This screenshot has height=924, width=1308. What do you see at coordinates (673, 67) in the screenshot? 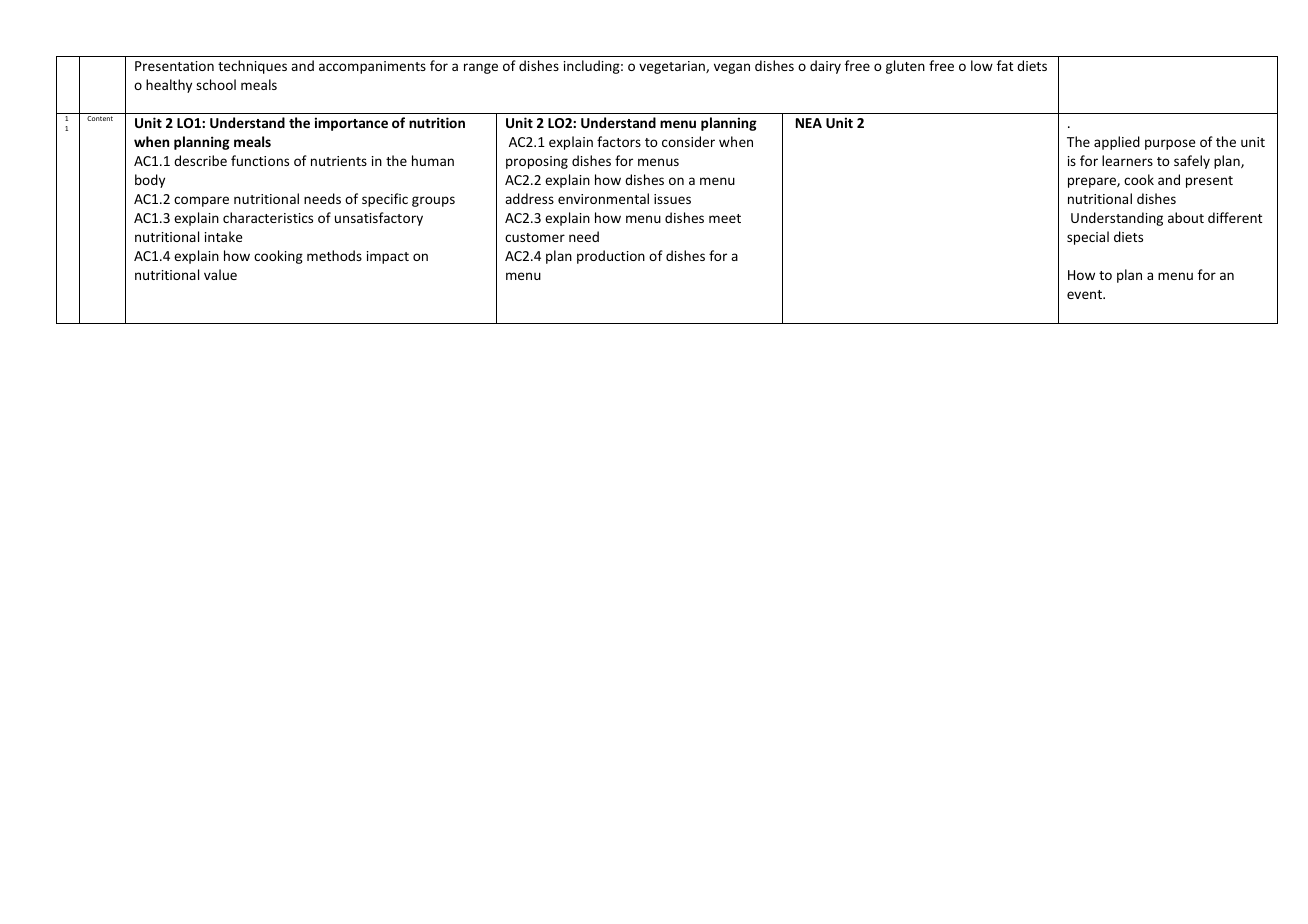
I see `vegetarian` at bounding box center [673, 67].
